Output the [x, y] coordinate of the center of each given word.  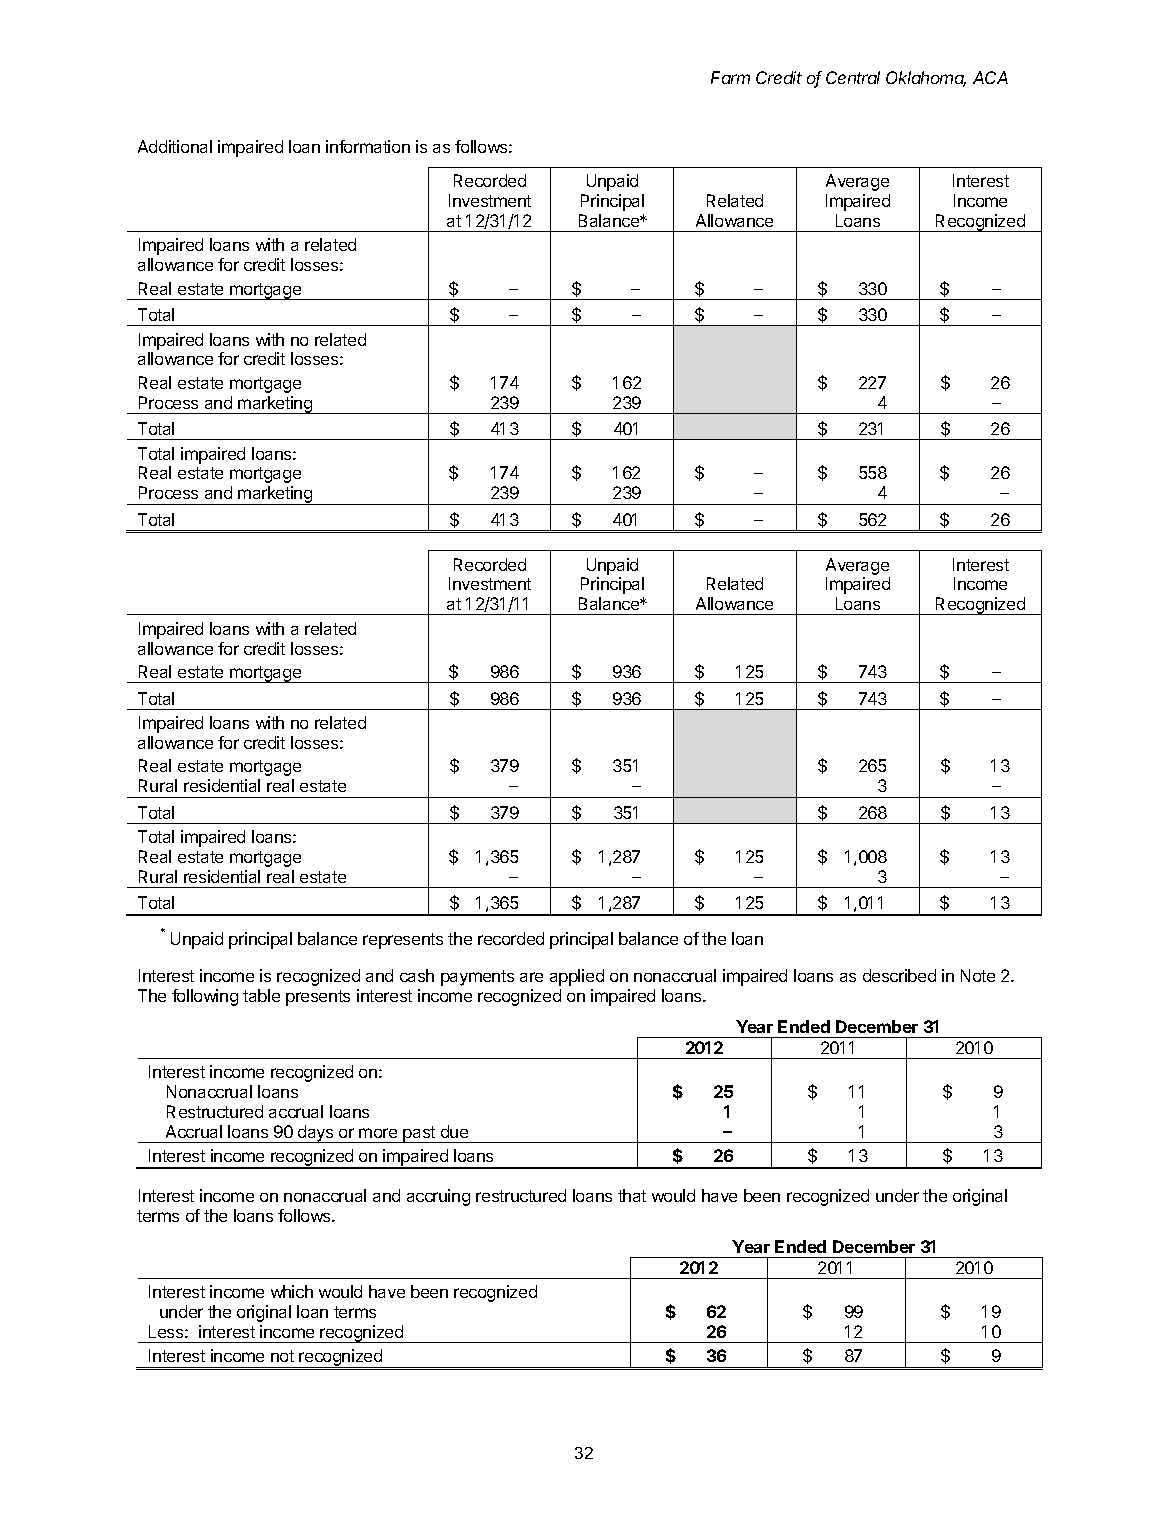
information [368, 146]
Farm [730, 77]
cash [417, 975]
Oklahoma [926, 79]
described [899, 975]
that [632, 1195]
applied [577, 977]
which [292, 1291]
